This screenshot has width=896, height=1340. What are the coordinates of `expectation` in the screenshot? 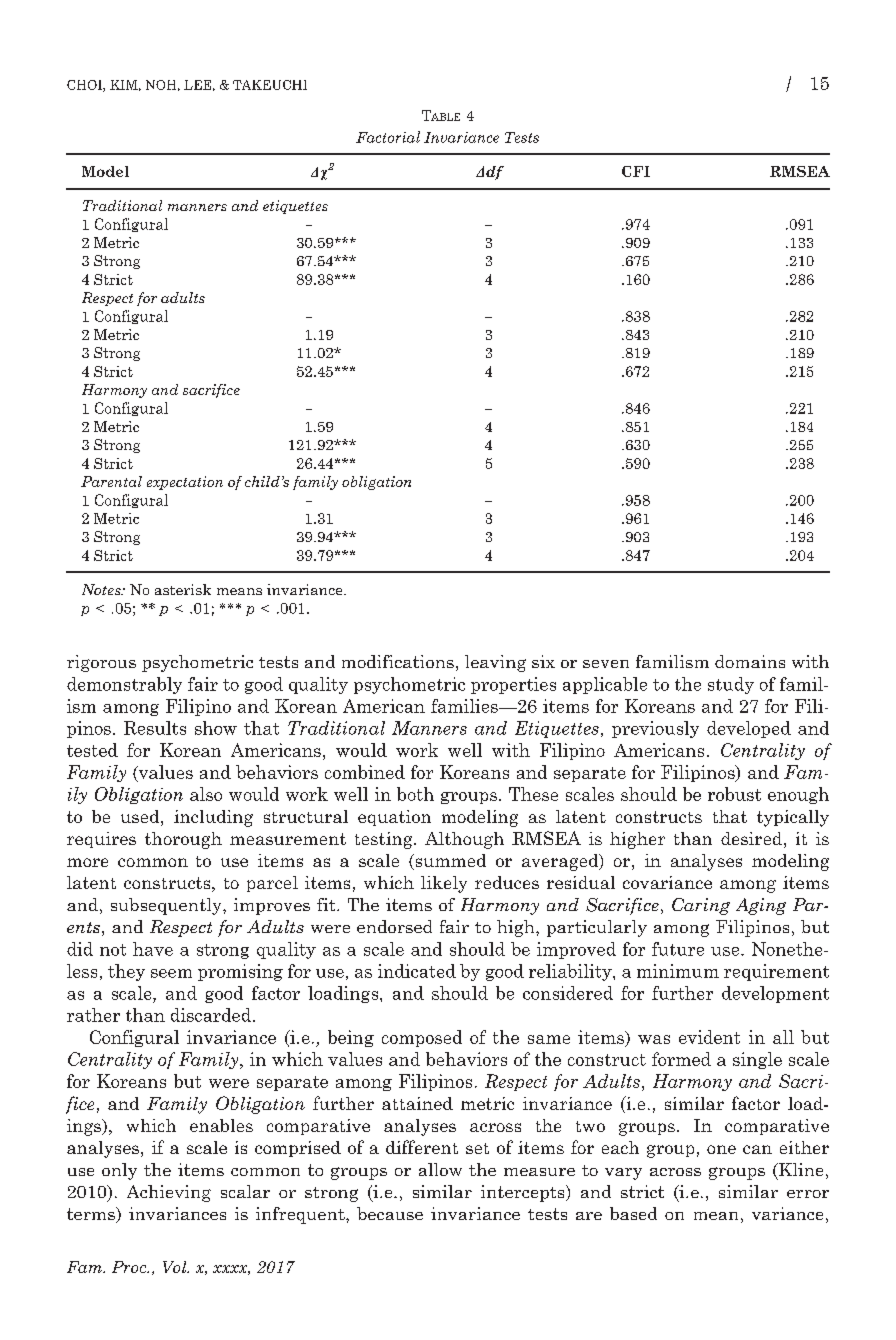 It's located at (185, 483).
